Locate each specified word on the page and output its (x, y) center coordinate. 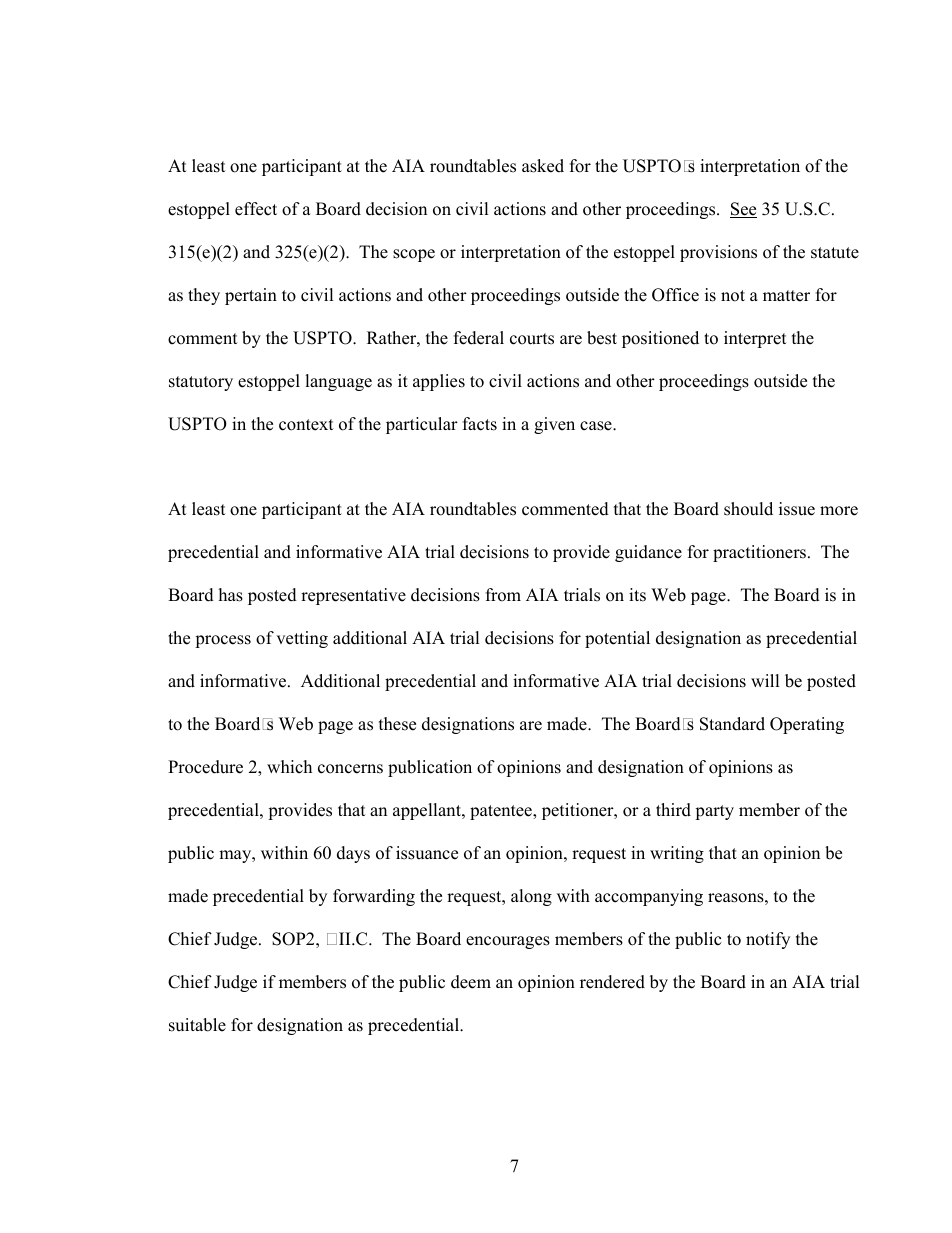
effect (256, 209)
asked (543, 166)
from (503, 595)
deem (471, 982)
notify (768, 940)
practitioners (761, 553)
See (743, 210)
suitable (197, 1025)
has (231, 595)
